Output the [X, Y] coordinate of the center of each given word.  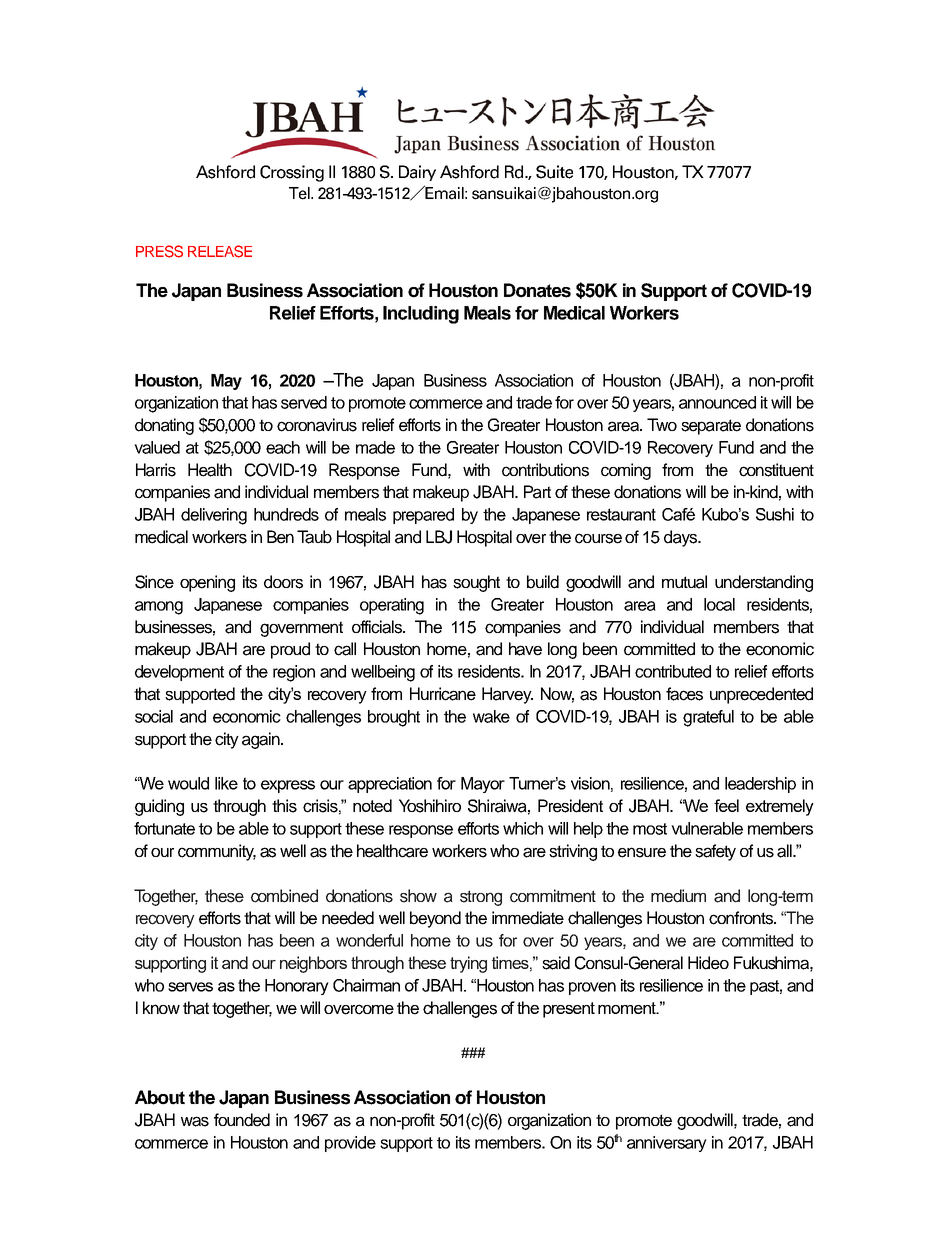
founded [242, 1120]
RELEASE [220, 251]
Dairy [417, 173]
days [681, 538]
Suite [554, 172]
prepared [423, 516]
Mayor [483, 785]
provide [350, 1144]
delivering [214, 516]
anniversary [667, 1144]
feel [726, 805]
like [226, 783]
